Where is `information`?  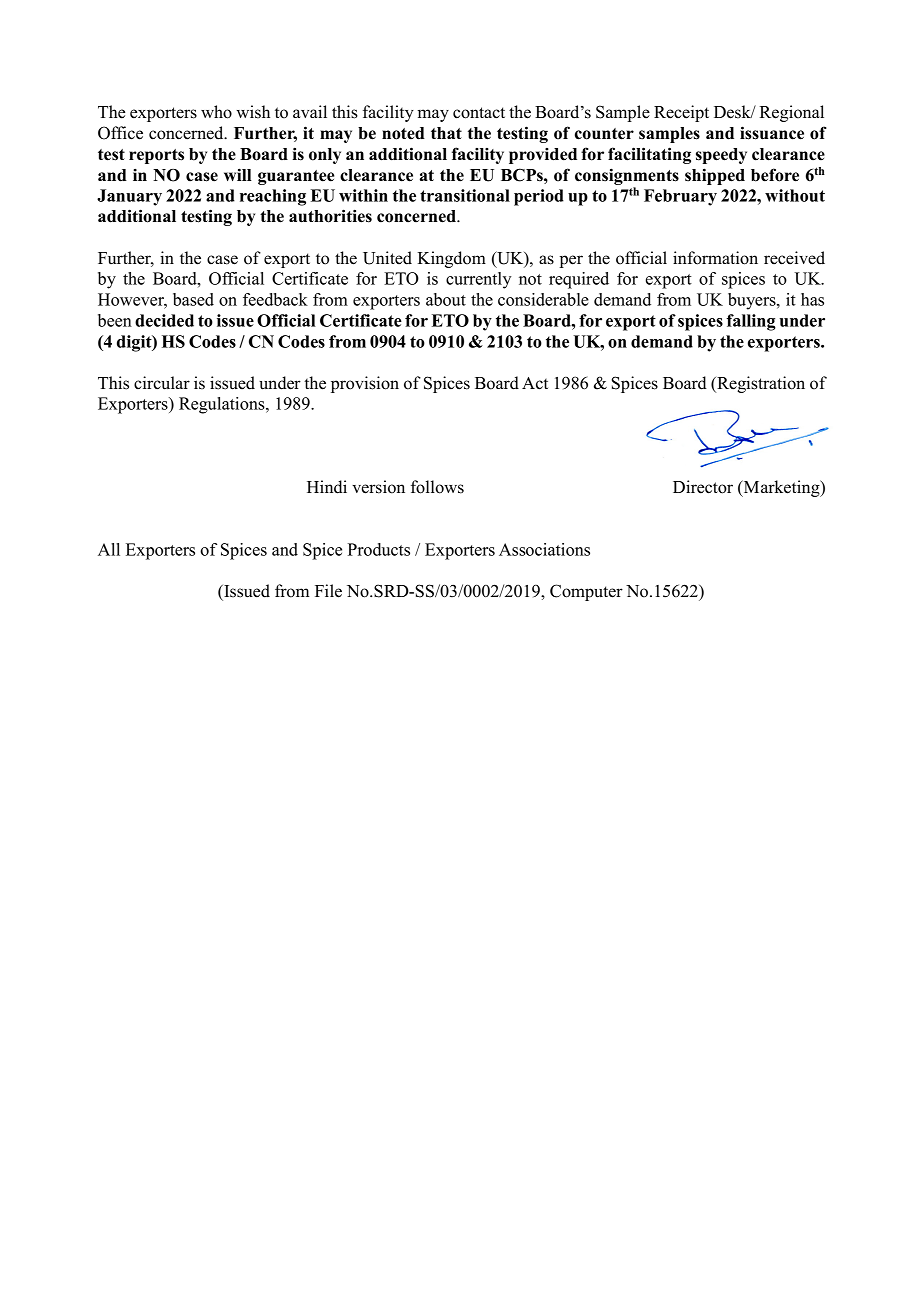 information is located at coordinates (715, 258).
